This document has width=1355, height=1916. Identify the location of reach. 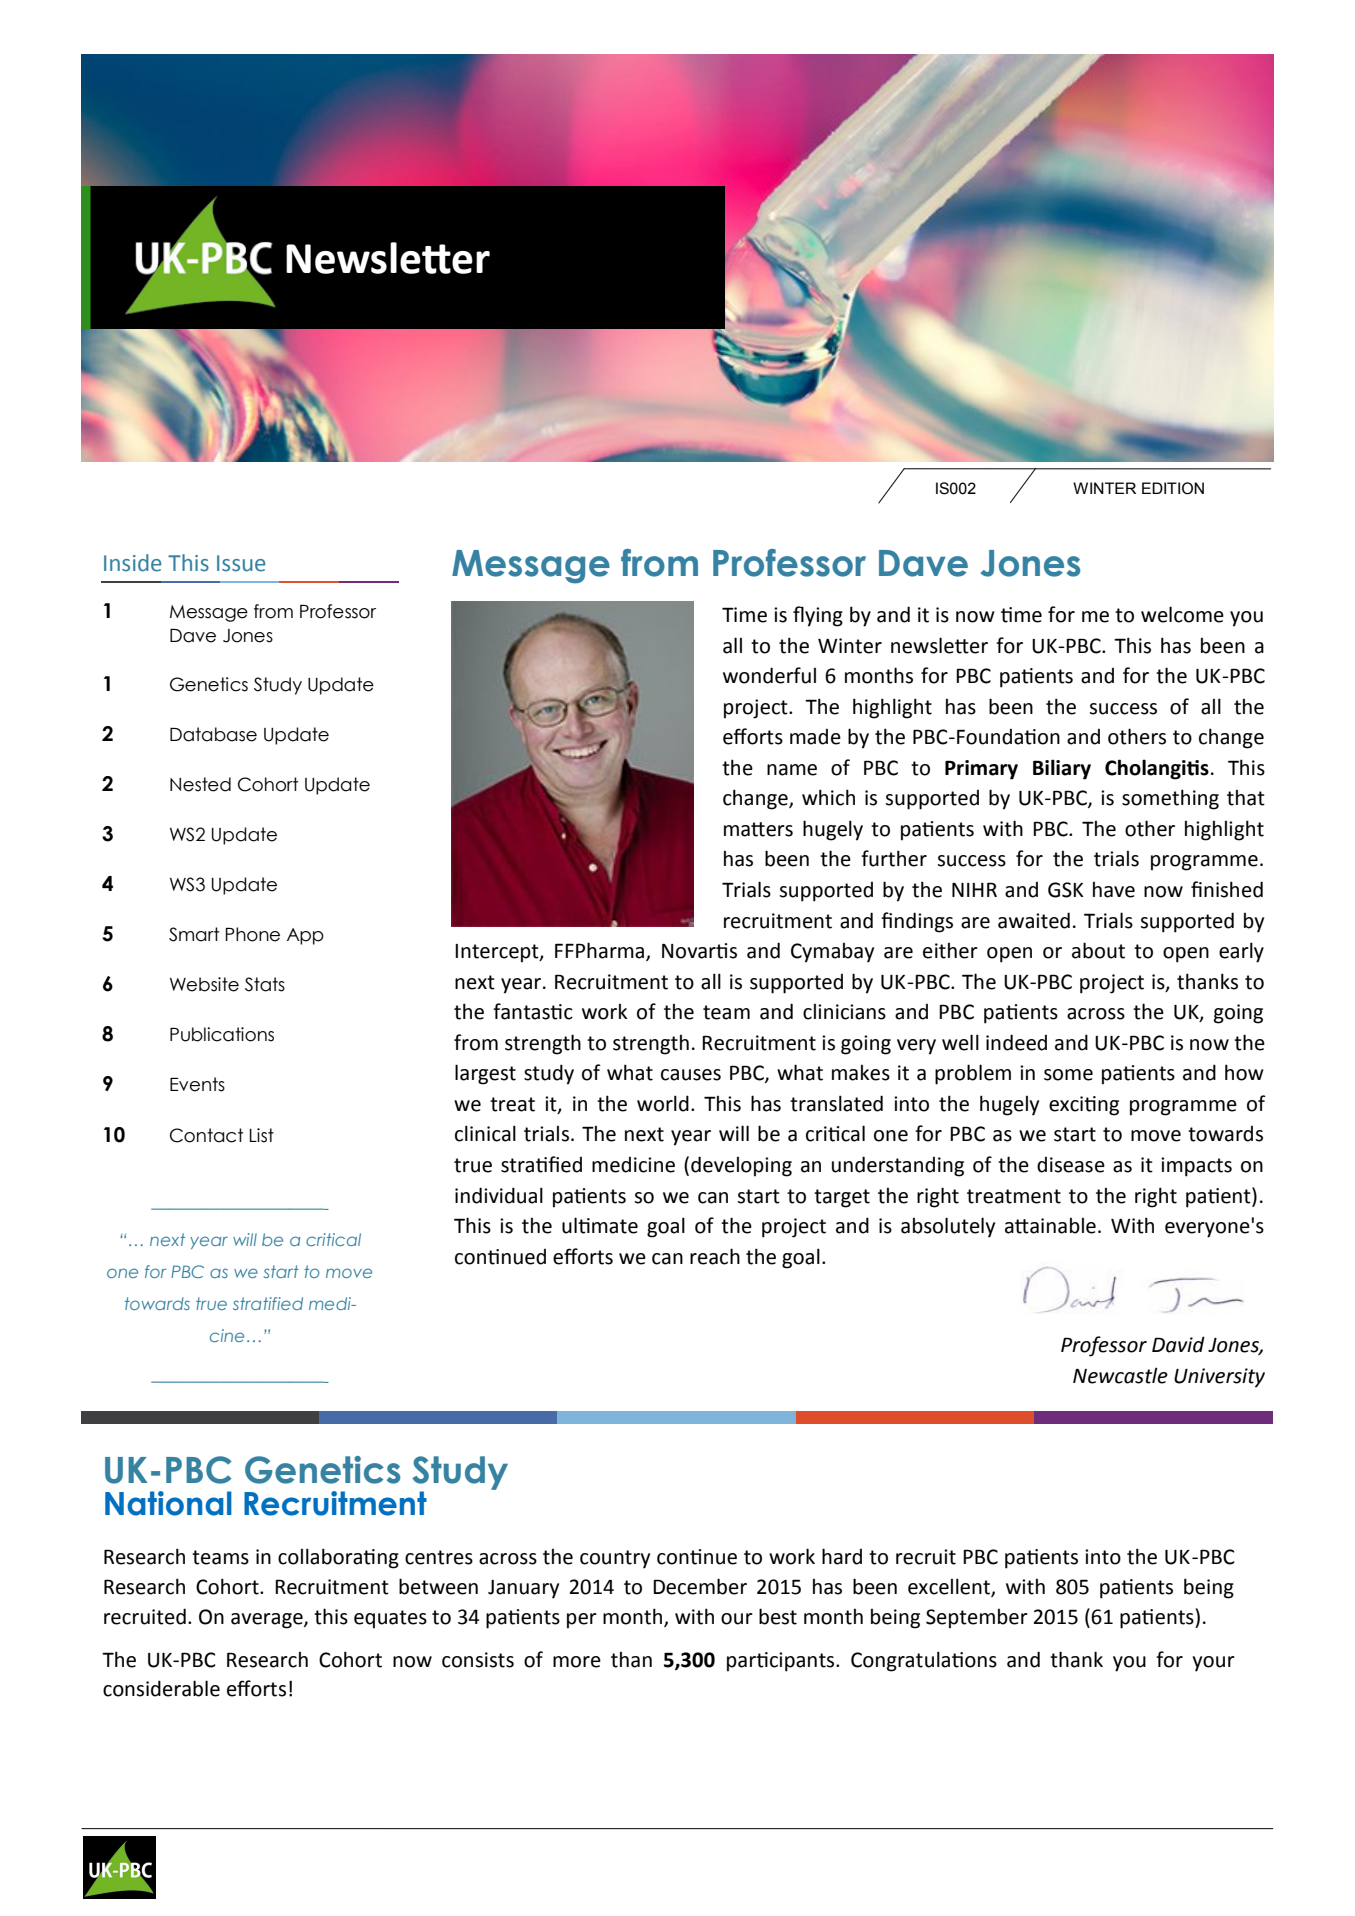
(715, 1256).
